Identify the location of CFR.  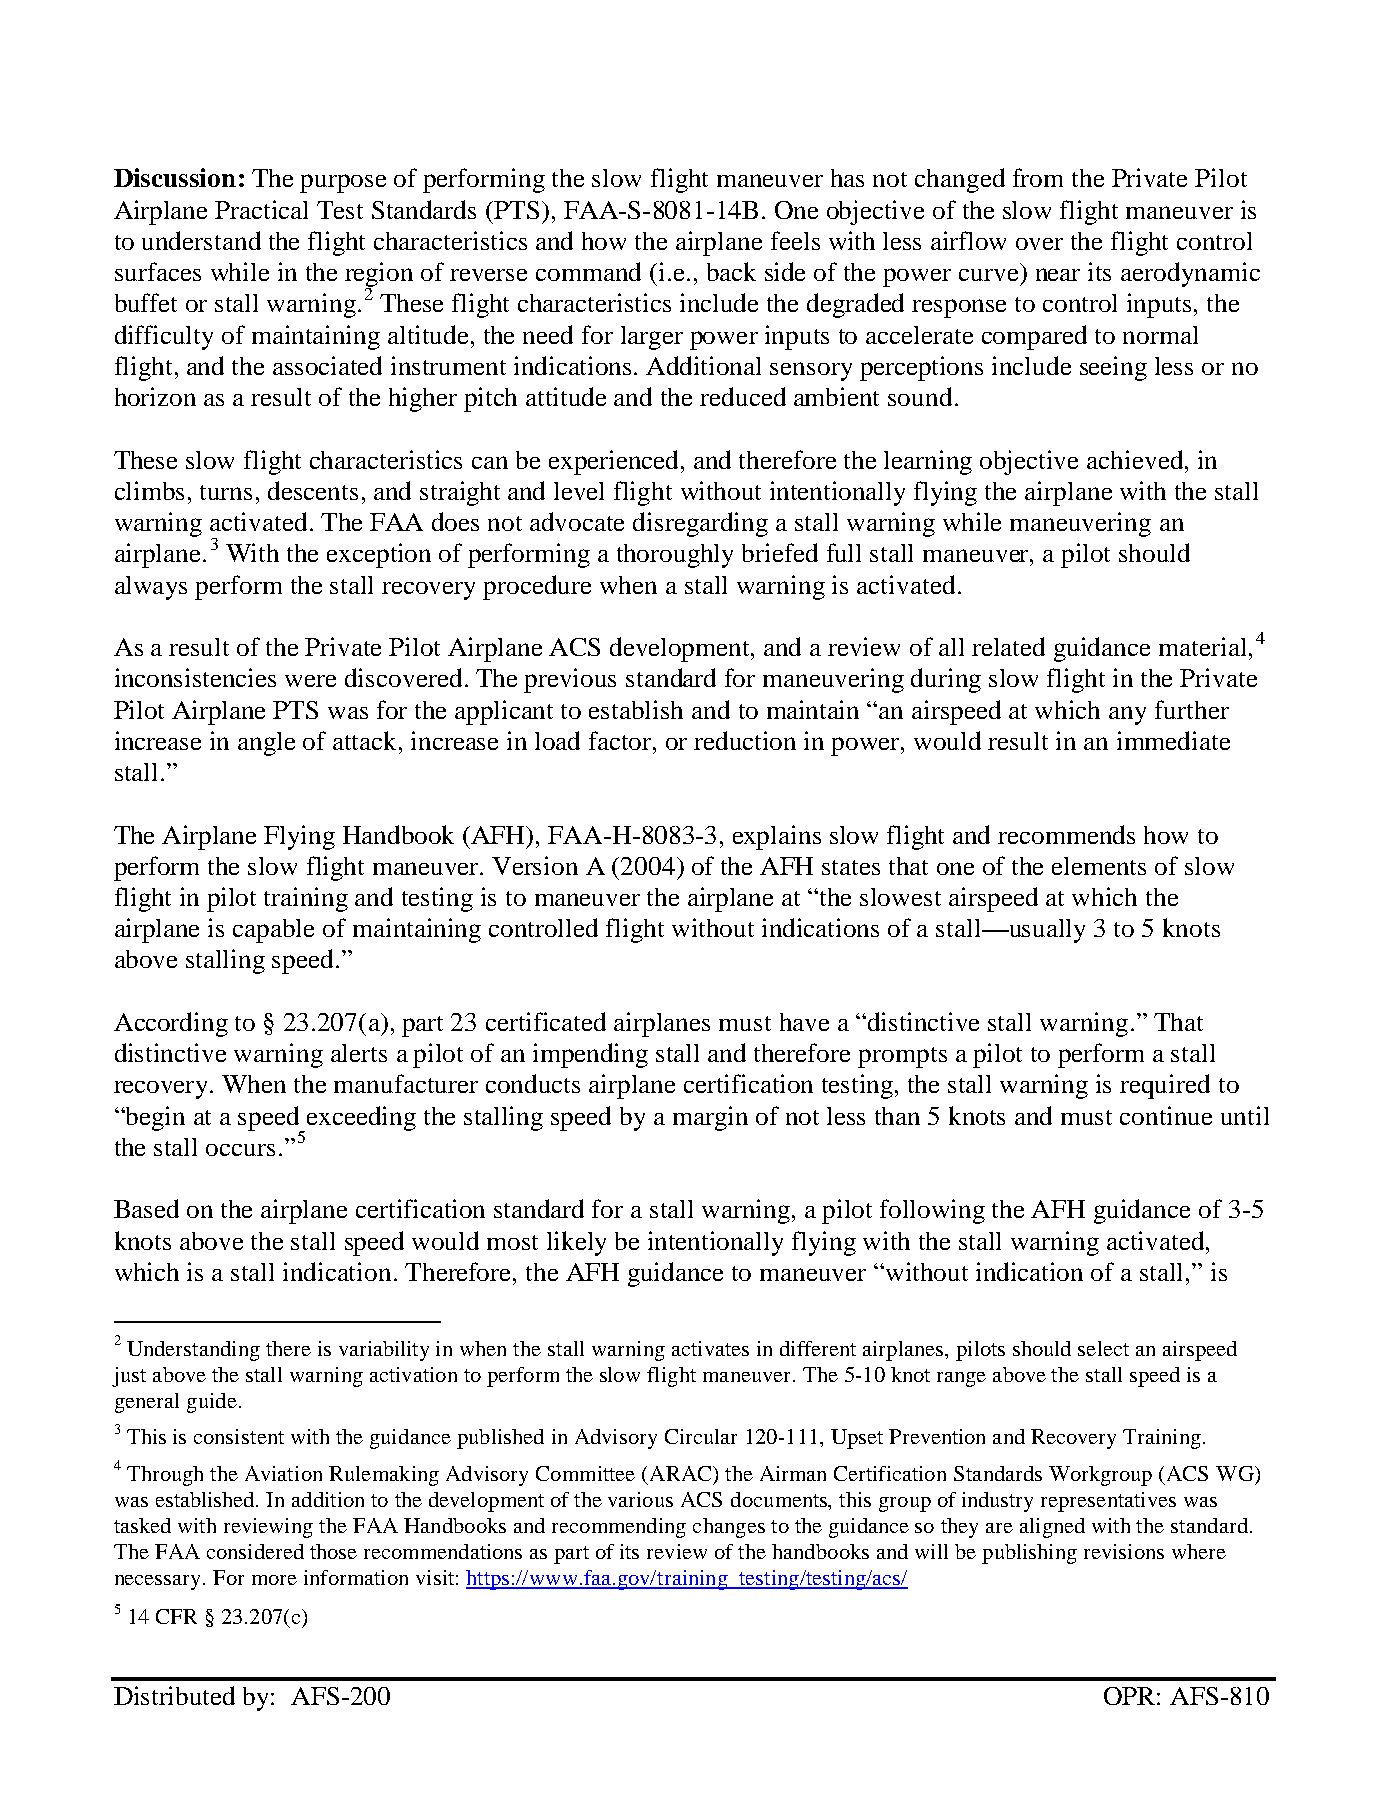
(176, 1616).
